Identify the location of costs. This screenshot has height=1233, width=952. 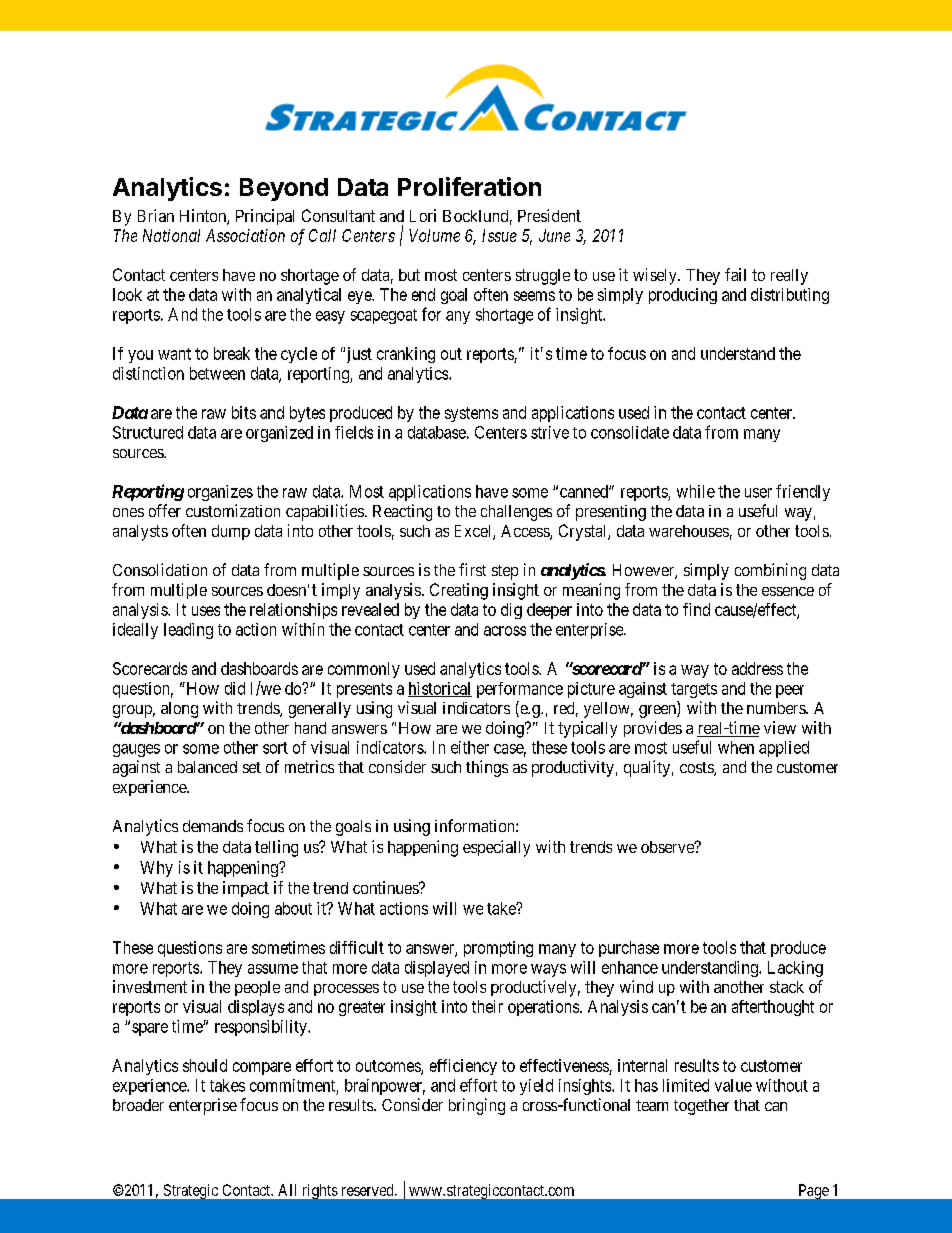
(697, 769).
